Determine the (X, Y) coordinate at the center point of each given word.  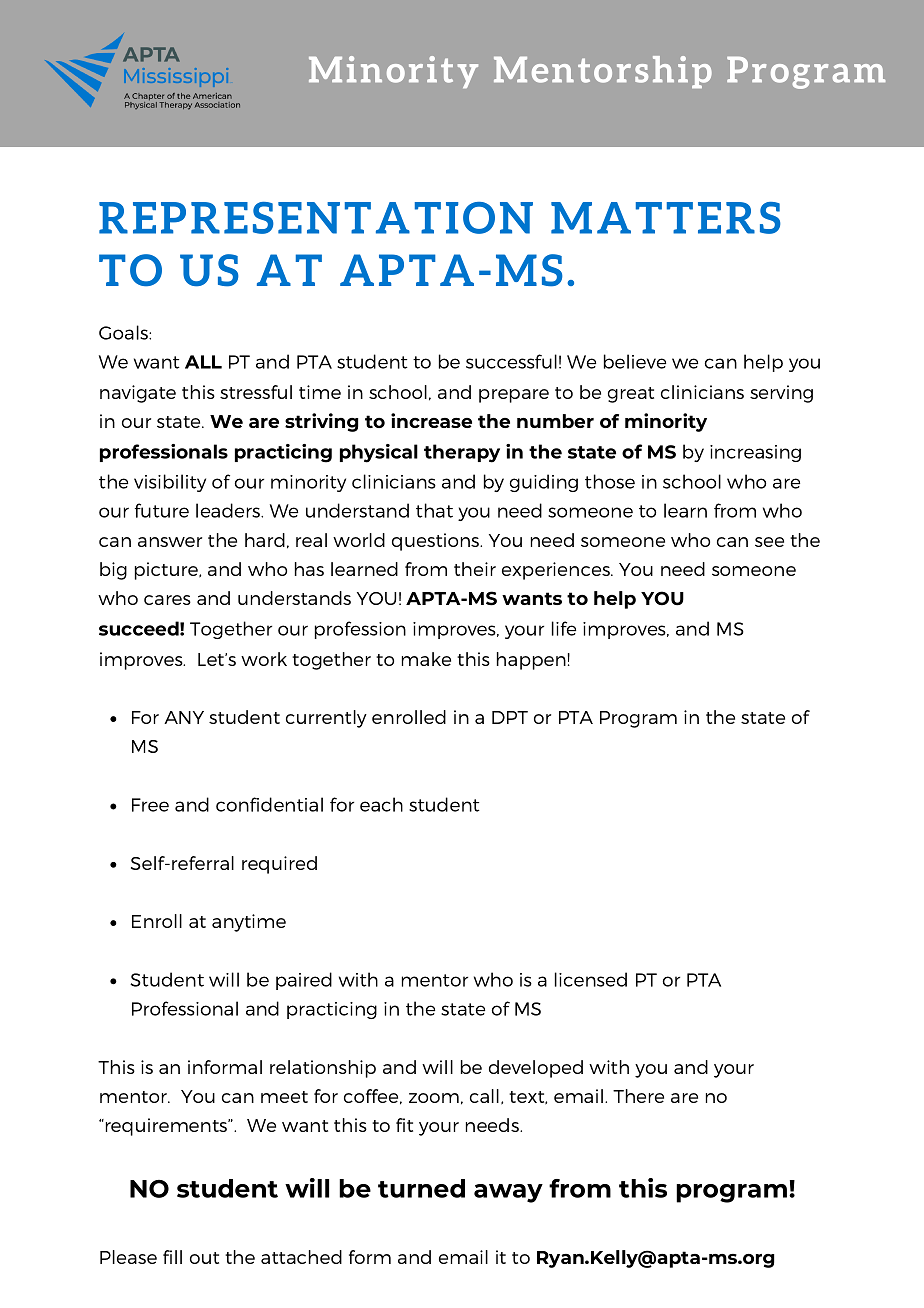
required (279, 865)
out (204, 1258)
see (769, 542)
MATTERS (666, 218)
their (475, 569)
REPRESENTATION (316, 218)
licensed (591, 979)
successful (511, 361)
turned (421, 1188)
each (381, 804)
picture (167, 571)
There (638, 1096)
